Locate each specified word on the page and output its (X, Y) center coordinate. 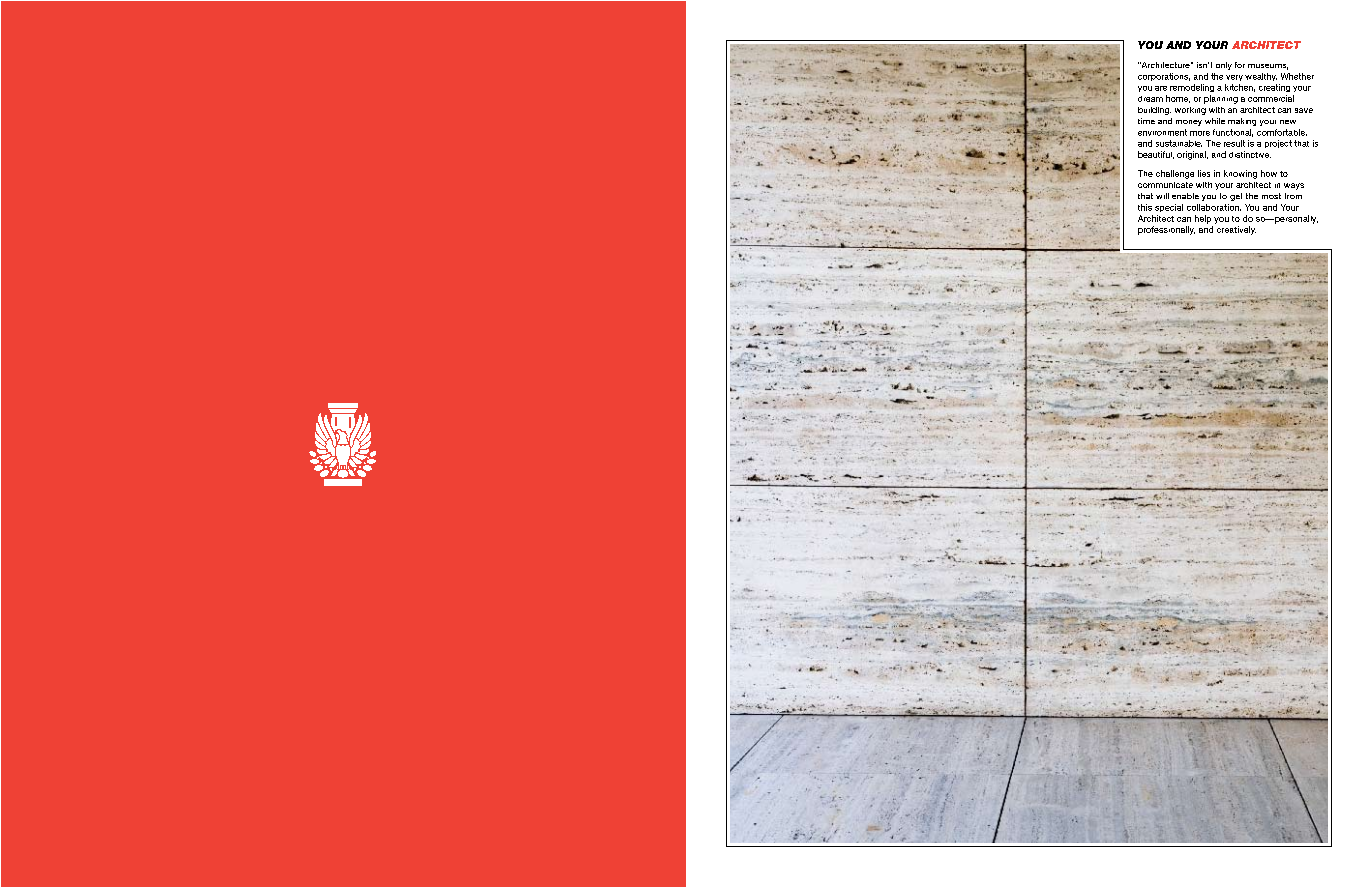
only (1224, 66)
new (1288, 122)
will (1162, 196)
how (1269, 173)
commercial (1271, 98)
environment (1162, 132)
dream (1150, 99)
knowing (1240, 174)
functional (1233, 133)
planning (1221, 99)
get (1236, 197)
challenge (1175, 174)
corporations (1164, 77)
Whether (1297, 76)
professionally (1166, 230)
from (1293, 196)
